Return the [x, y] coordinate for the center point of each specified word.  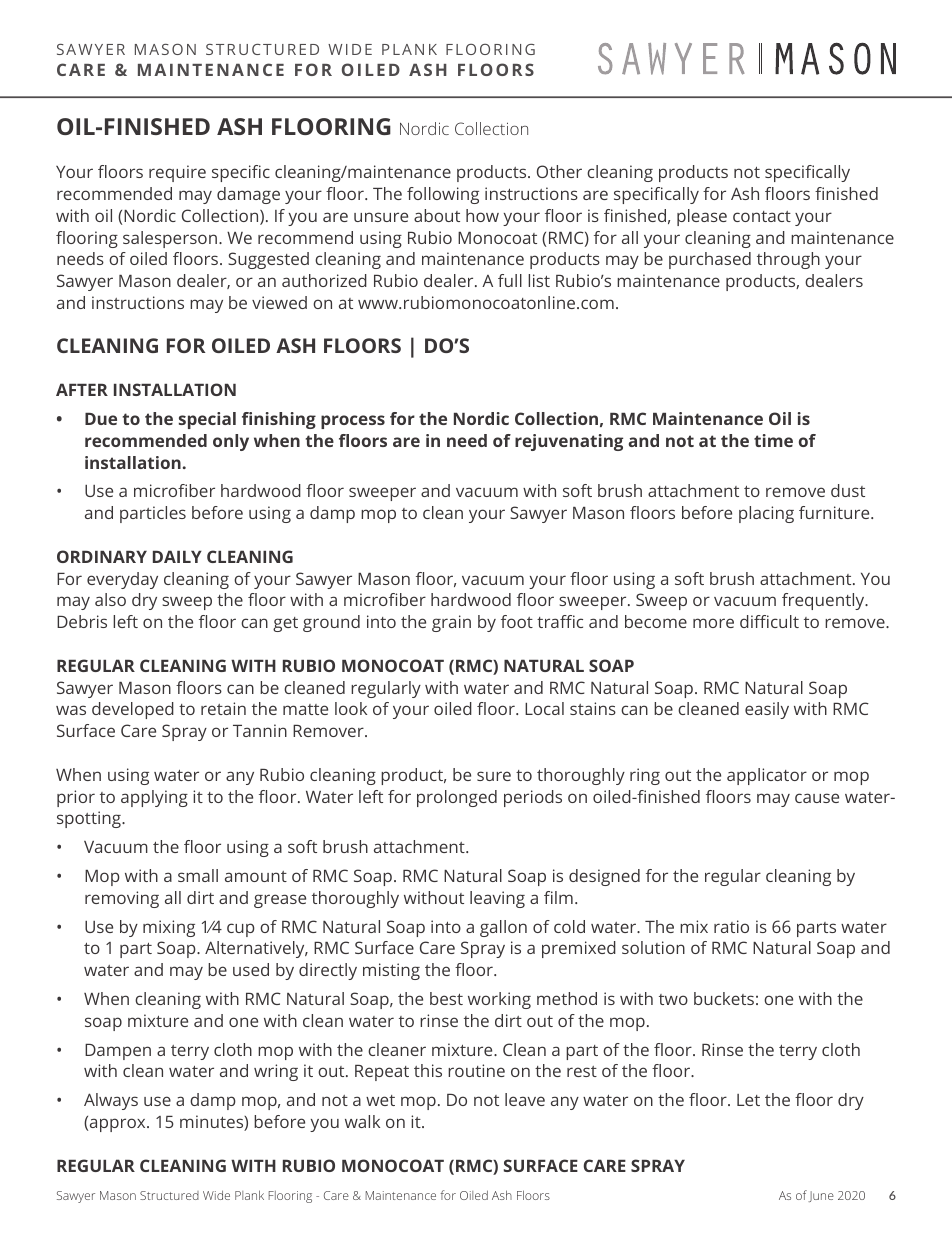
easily [767, 710]
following [443, 195]
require [177, 173]
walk [362, 1121]
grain [451, 623]
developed [133, 710]
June [821, 1196]
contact [762, 216]
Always [111, 1101]
